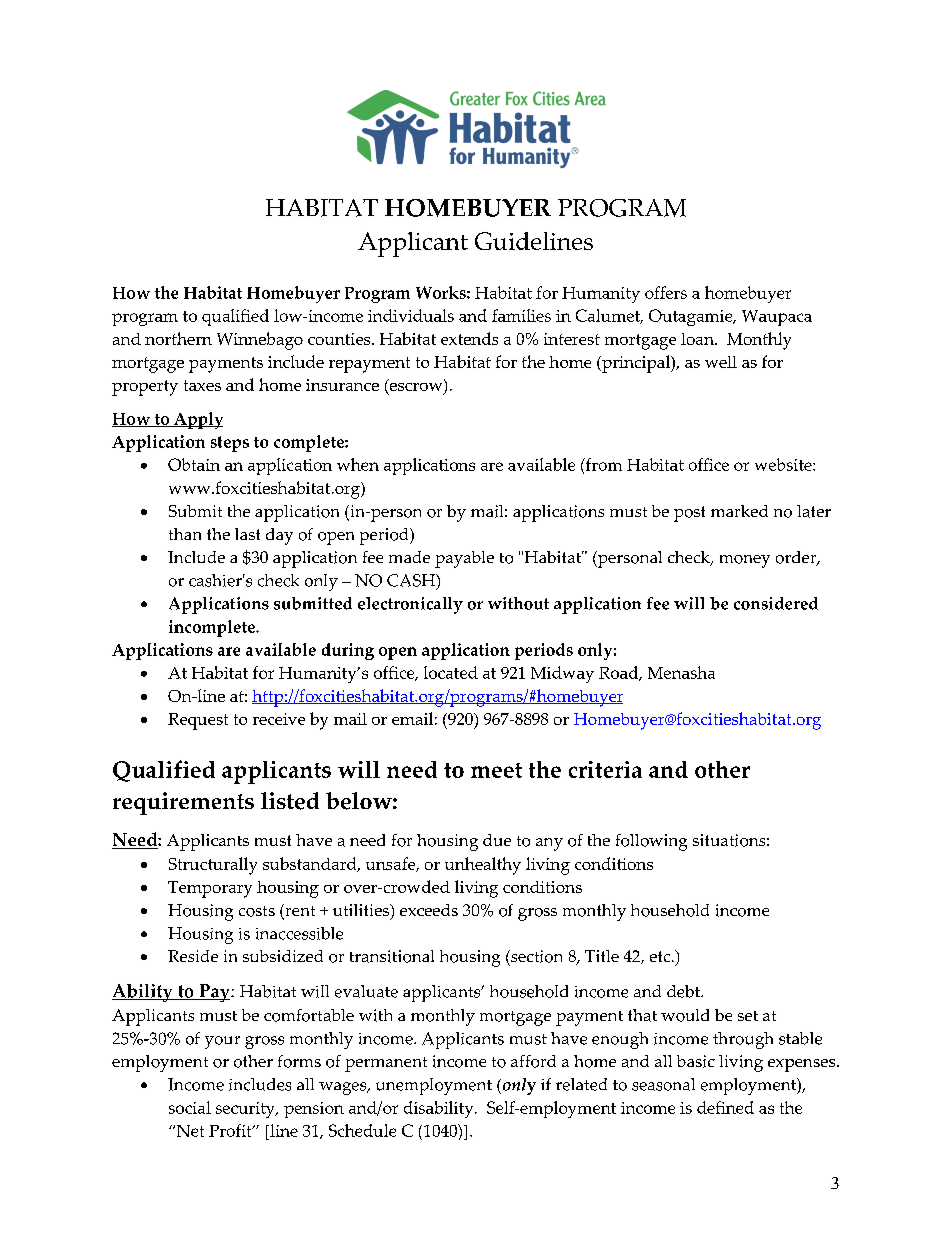 The height and width of the screenshot is (1233, 952). I want to click on money, so click(745, 561).
